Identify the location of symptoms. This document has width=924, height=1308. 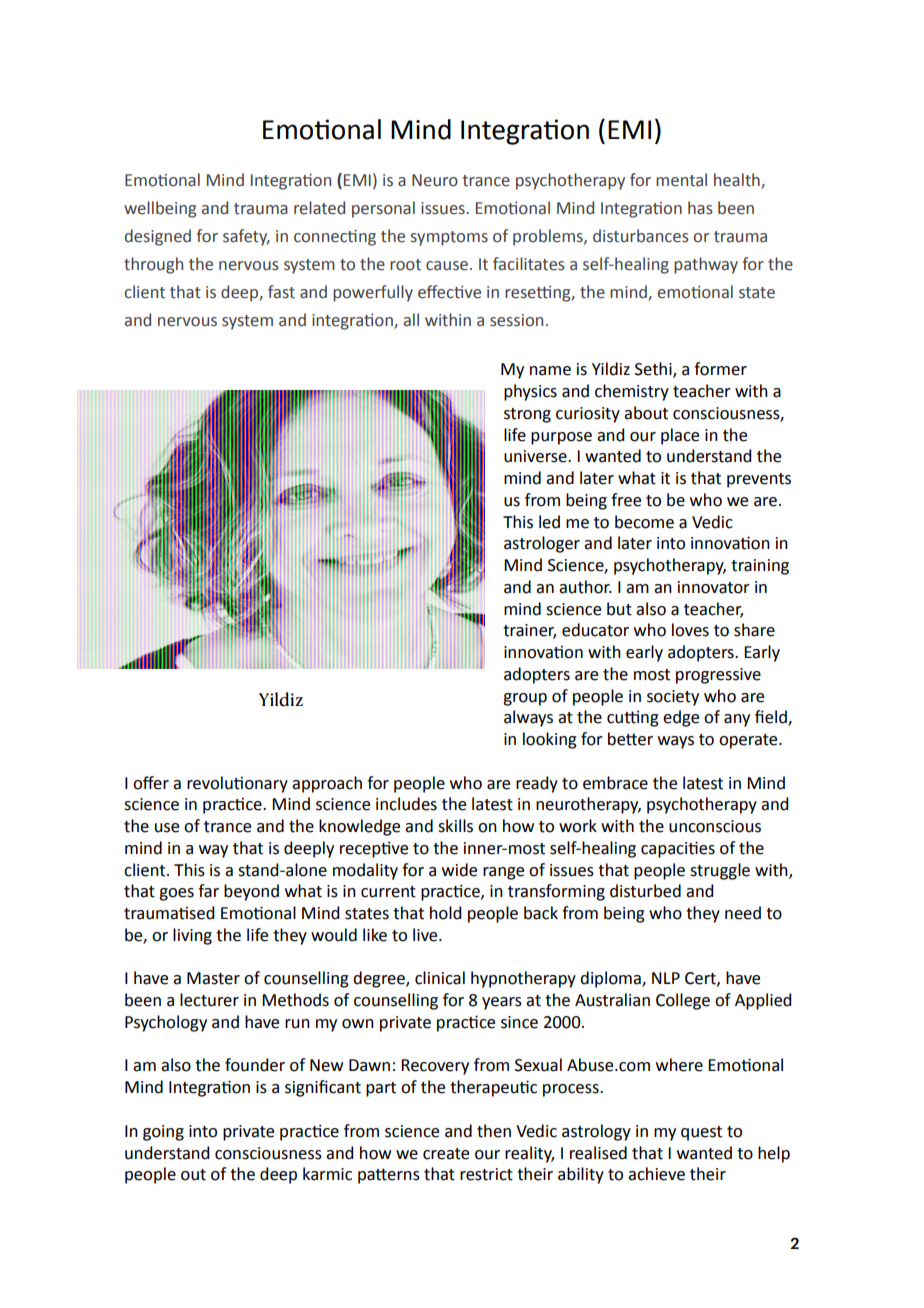
(449, 238).
